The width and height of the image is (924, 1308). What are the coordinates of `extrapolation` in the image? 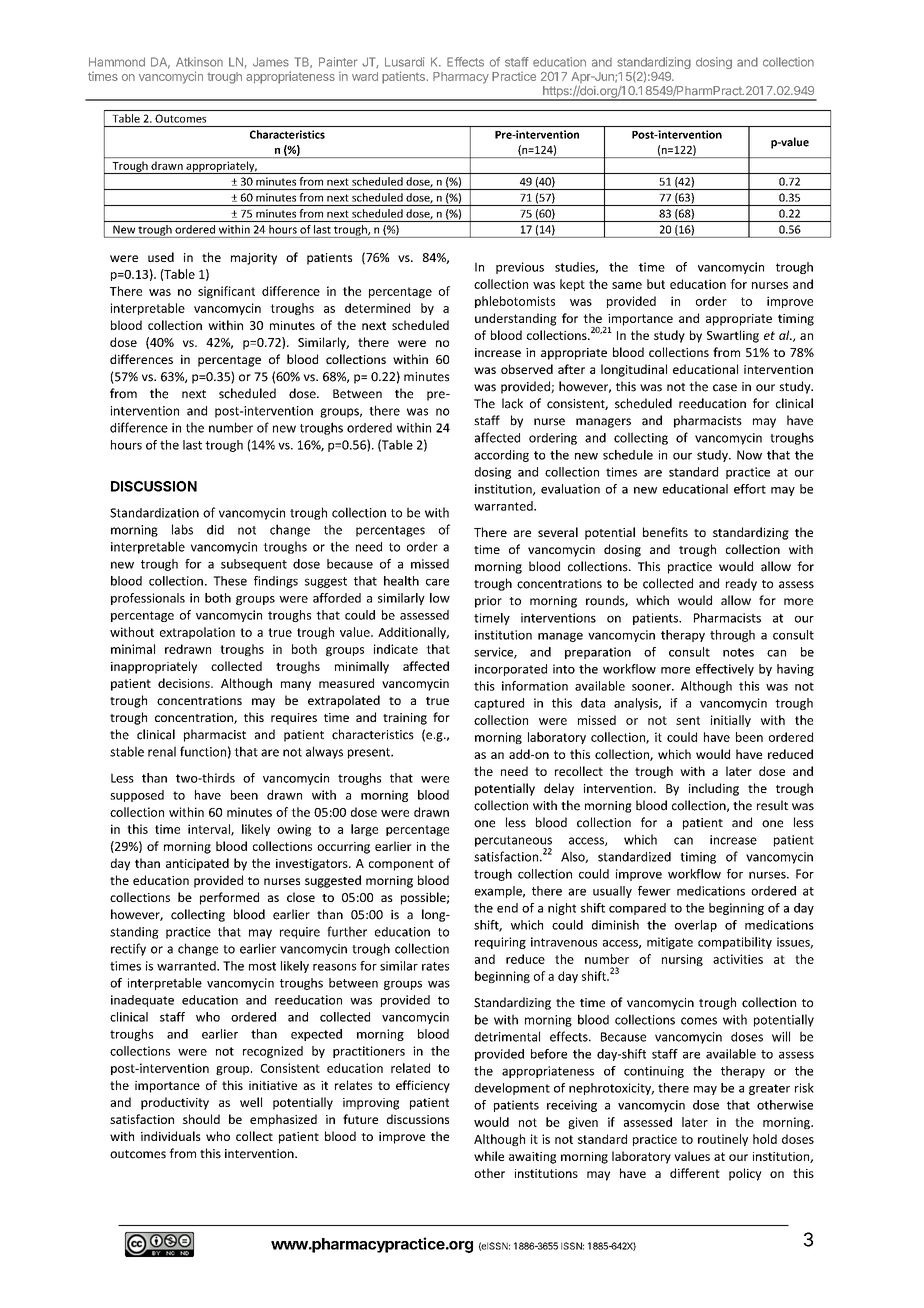 It's located at (197, 633).
